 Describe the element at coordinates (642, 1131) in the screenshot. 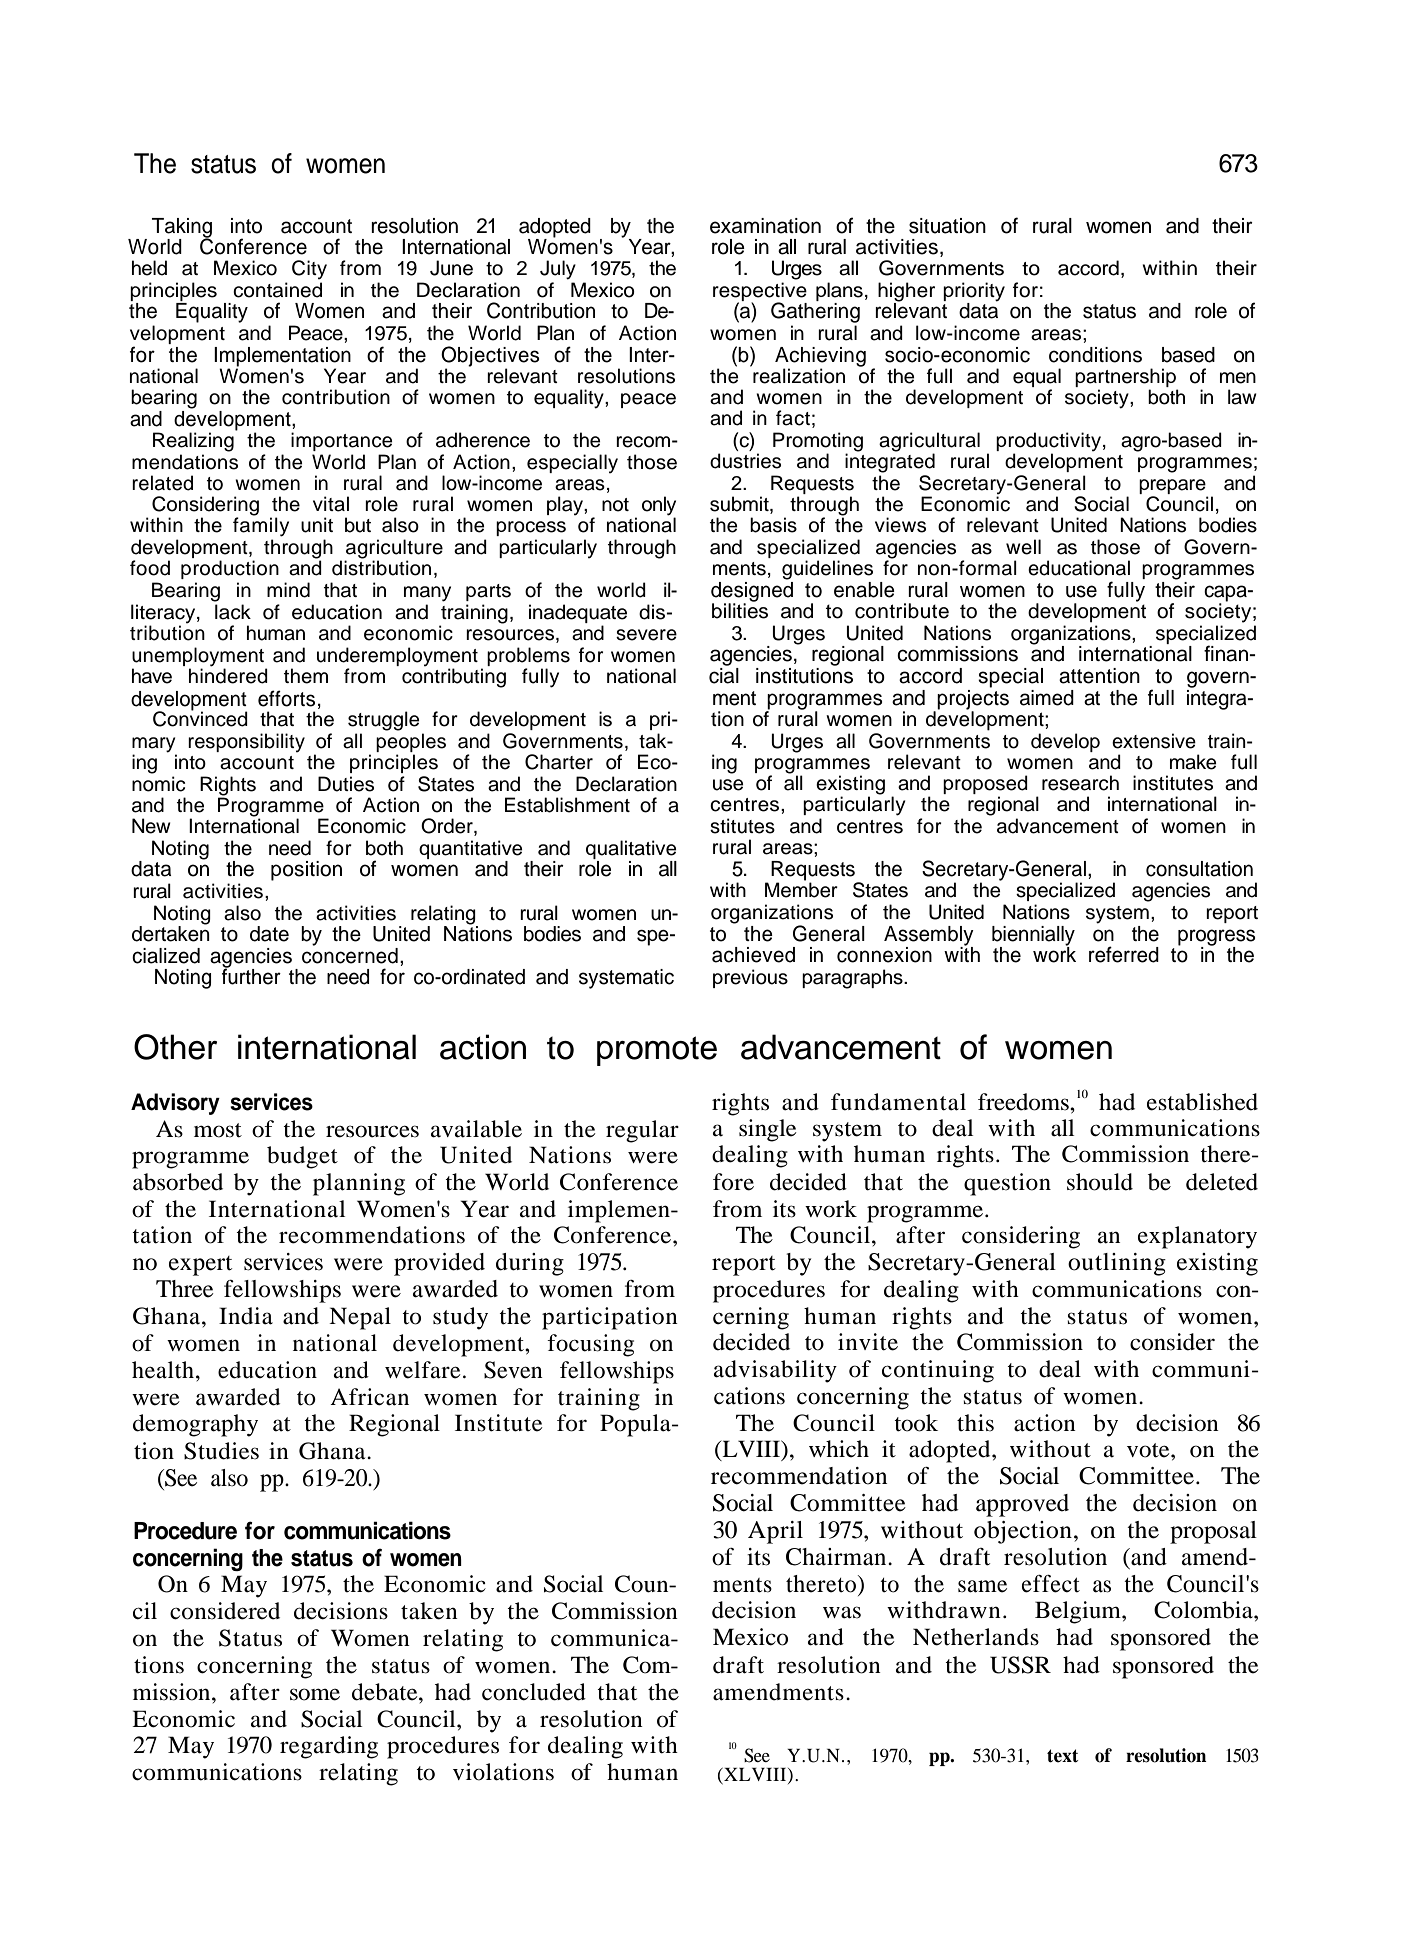

I see `regular` at that location.
